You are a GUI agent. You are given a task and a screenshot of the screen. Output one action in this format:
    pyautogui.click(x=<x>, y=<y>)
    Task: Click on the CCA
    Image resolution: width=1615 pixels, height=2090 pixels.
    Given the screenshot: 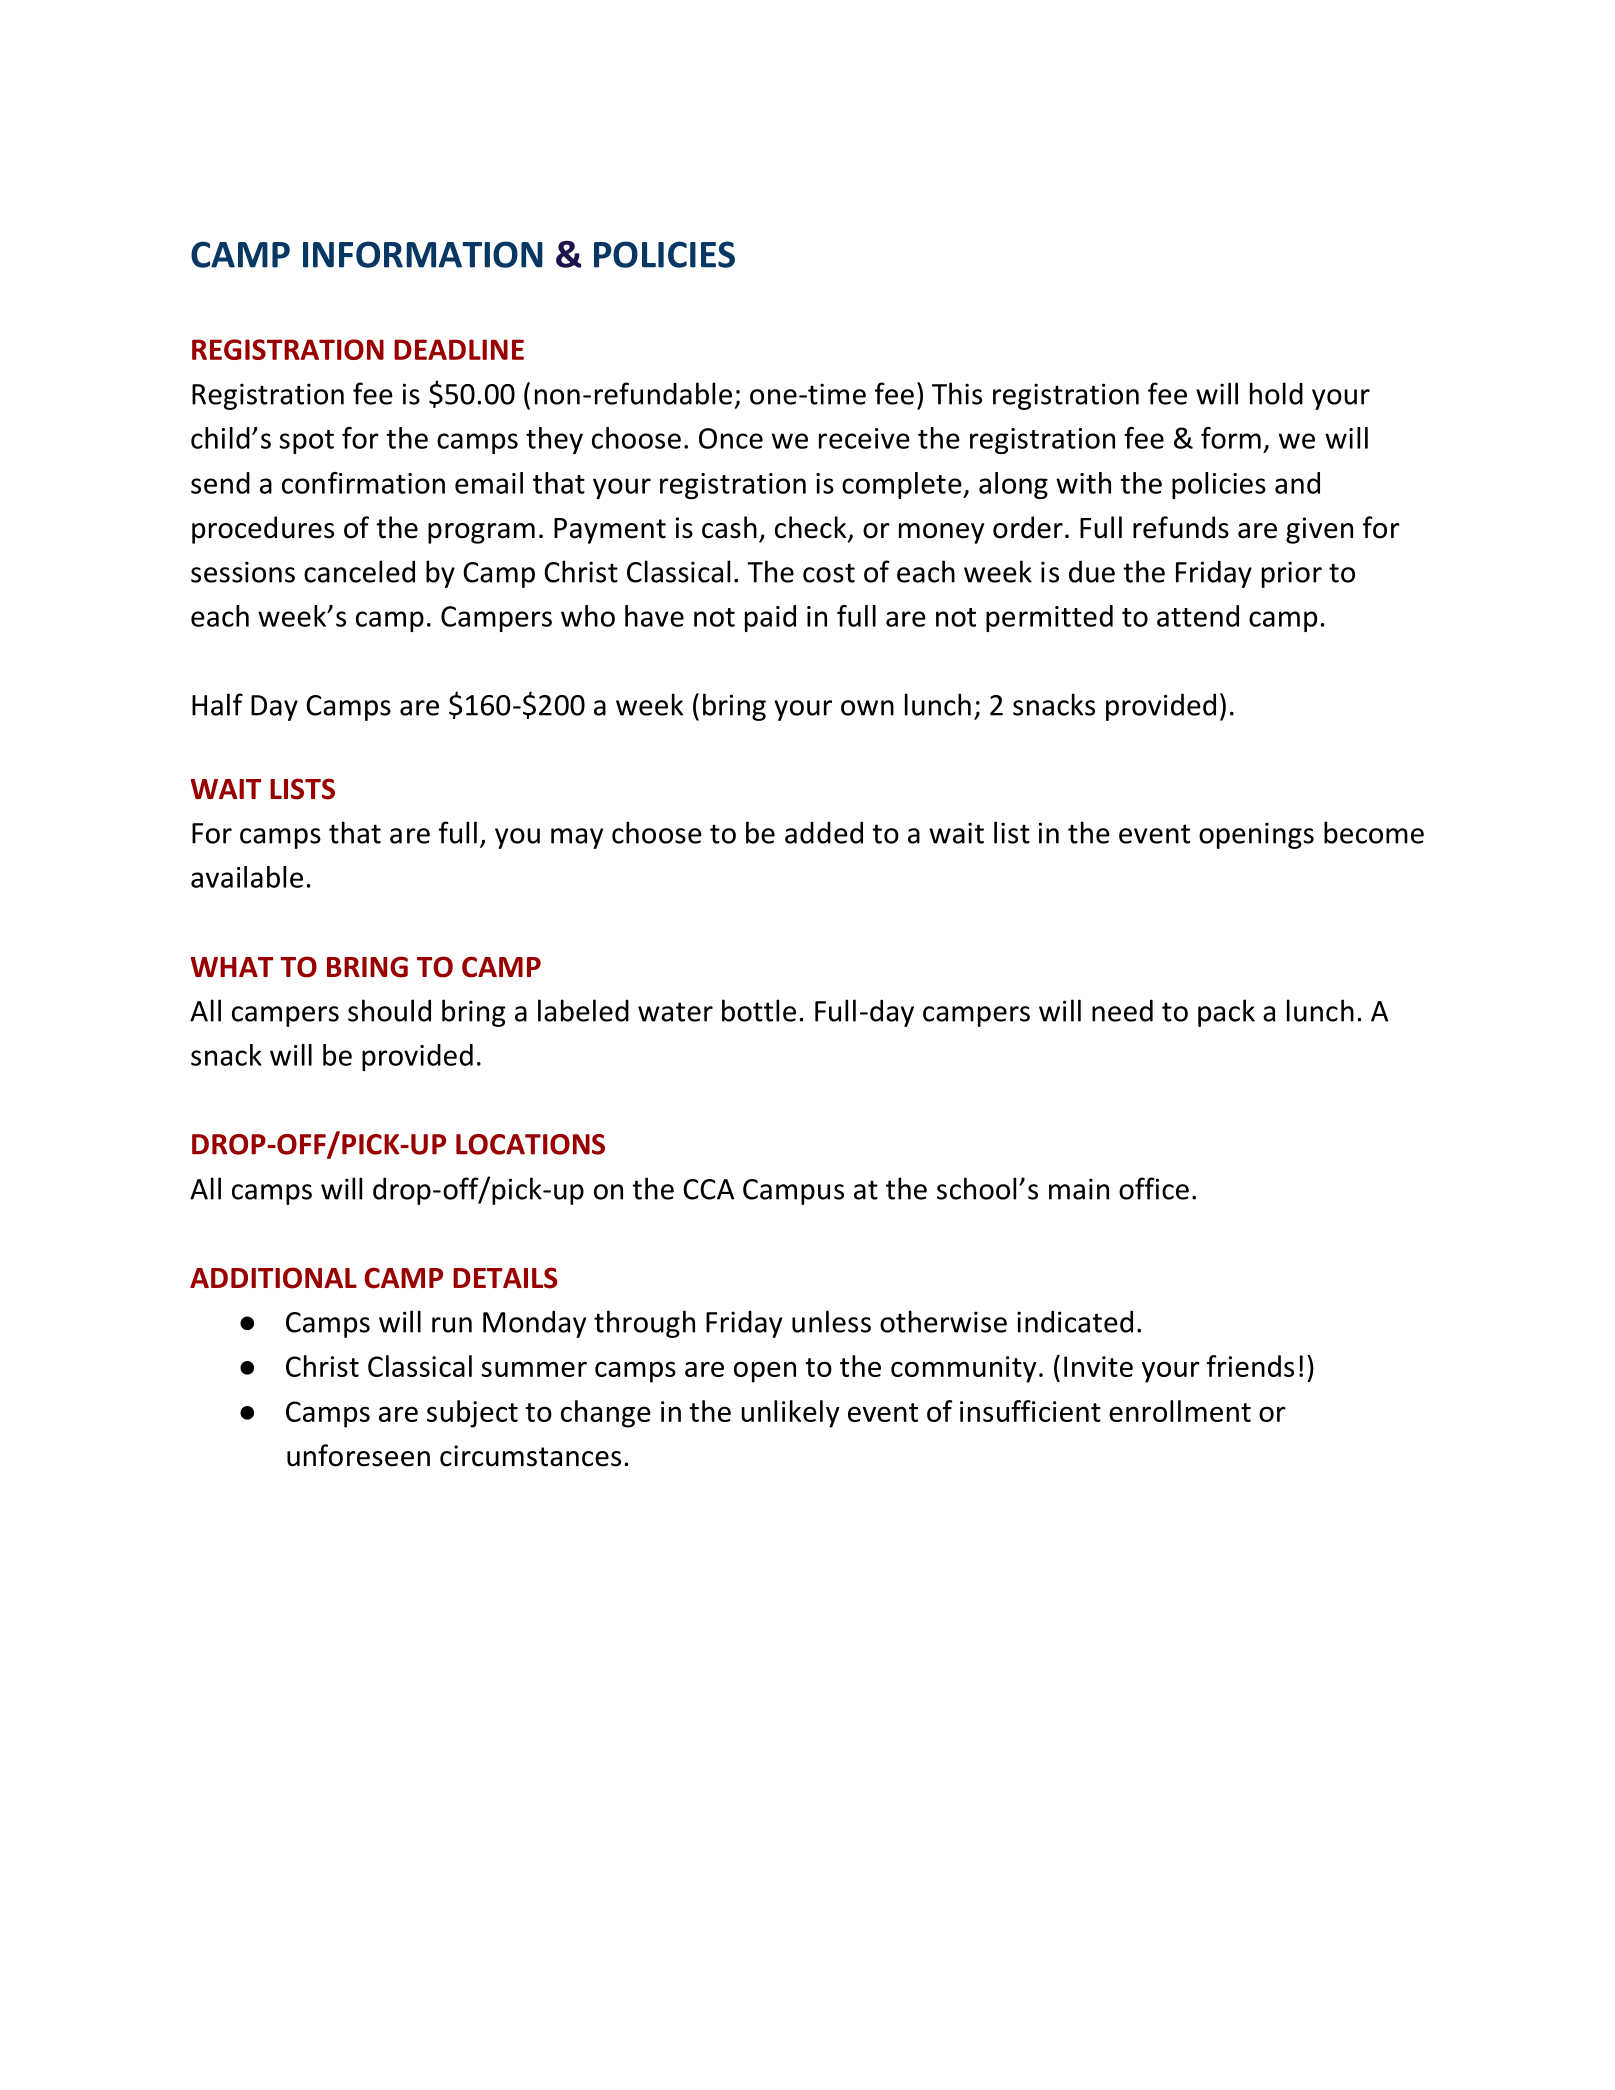 What is the action you would take?
    pyautogui.click(x=708, y=1189)
